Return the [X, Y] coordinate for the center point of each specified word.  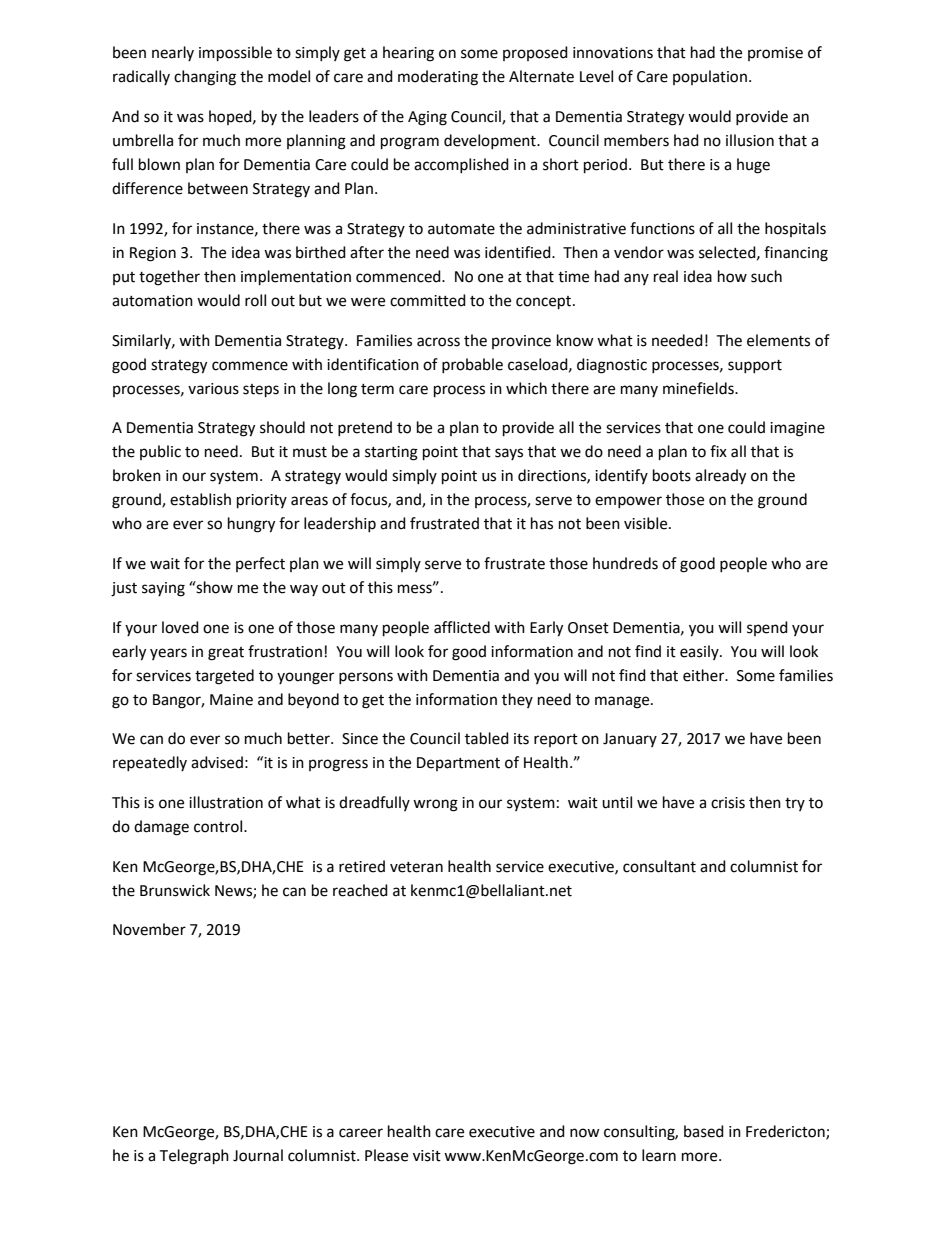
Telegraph [194, 1157]
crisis [728, 803]
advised [217, 762]
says [509, 454]
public [160, 452]
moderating [438, 78]
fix [718, 451]
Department [458, 764]
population [710, 77]
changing [205, 78]
